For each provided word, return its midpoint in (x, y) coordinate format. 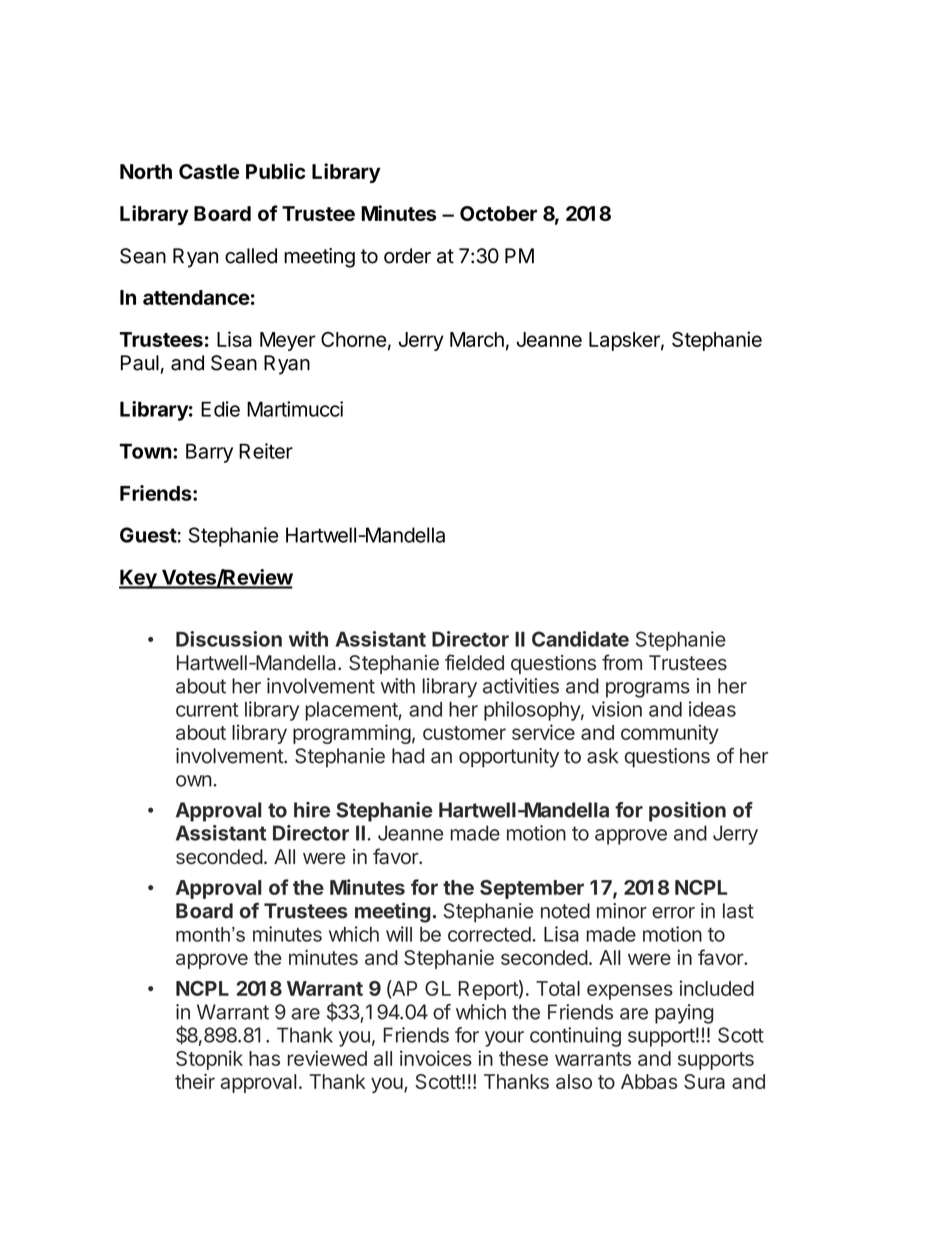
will (399, 934)
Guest (148, 535)
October (498, 213)
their (195, 1081)
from (622, 662)
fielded (474, 662)
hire (312, 810)
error (673, 913)
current (207, 710)
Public (275, 171)
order (407, 256)
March (477, 339)
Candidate (580, 639)
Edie (220, 409)
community (670, 734)
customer (464, 733)
